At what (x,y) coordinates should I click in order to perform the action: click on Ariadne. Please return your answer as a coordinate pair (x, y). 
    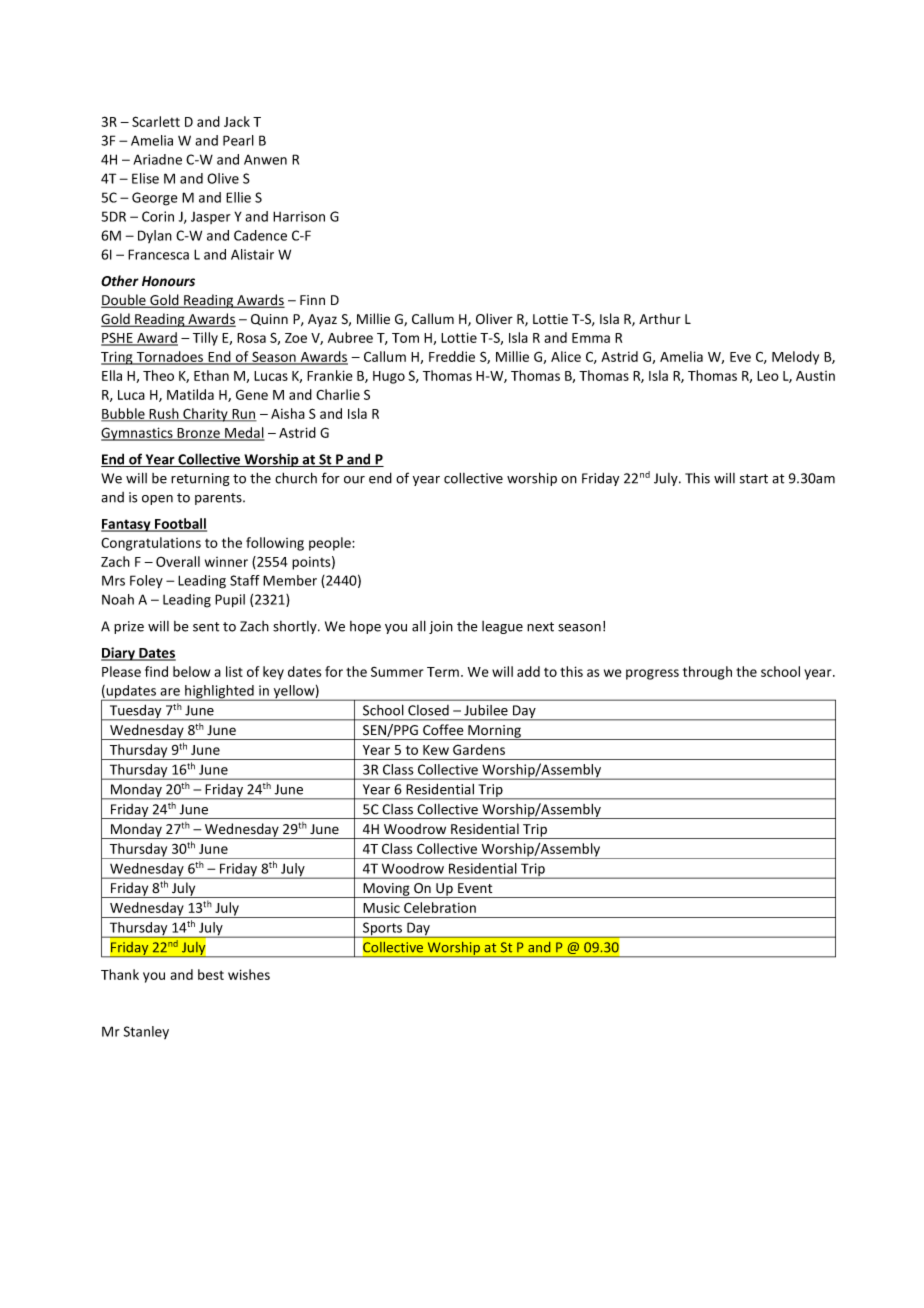
    Looking at the image, I should click on (157, 159).
